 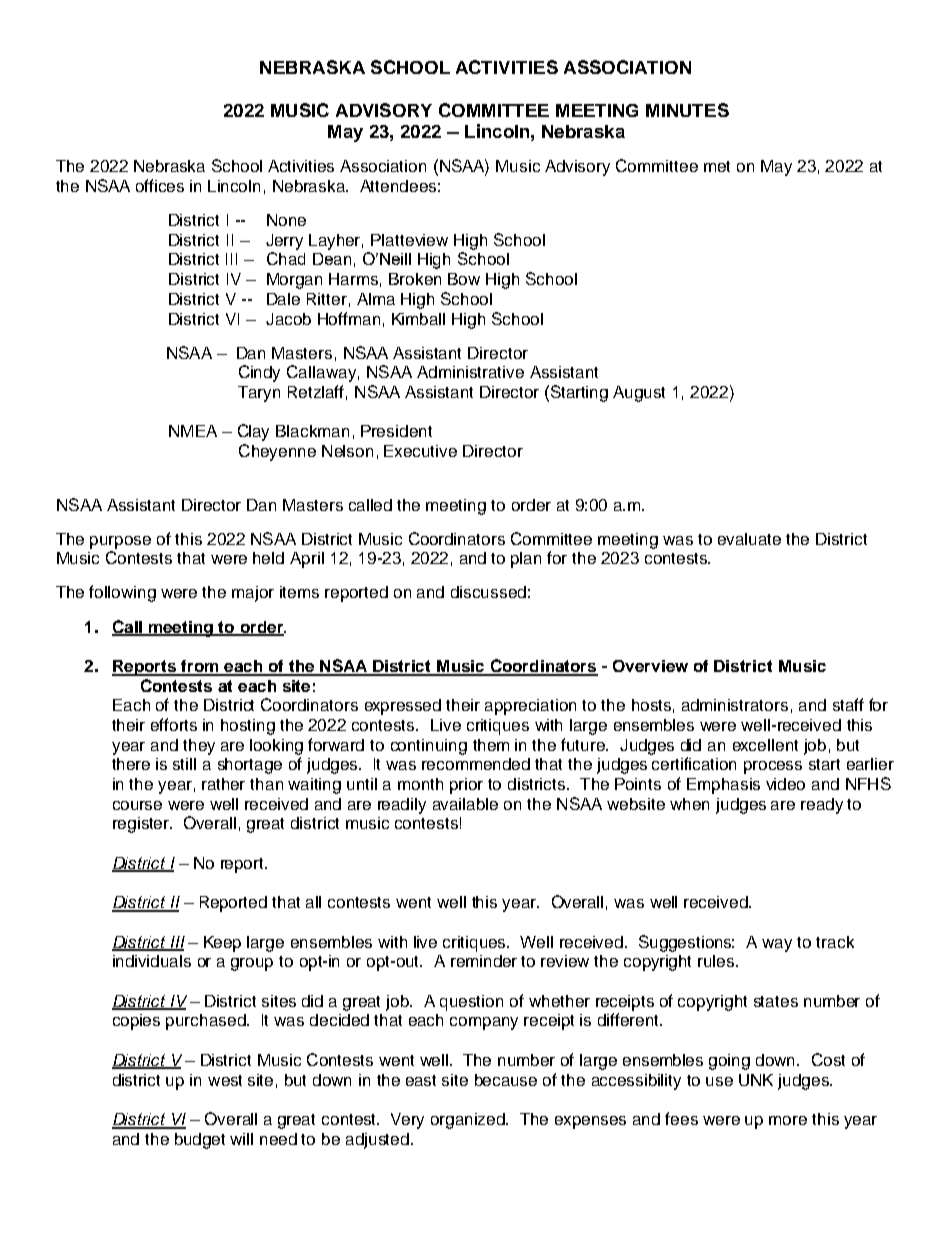 What do you see at coordinates (466, 786) in the document?
I see `prior` at bounding box center [466, 786].
